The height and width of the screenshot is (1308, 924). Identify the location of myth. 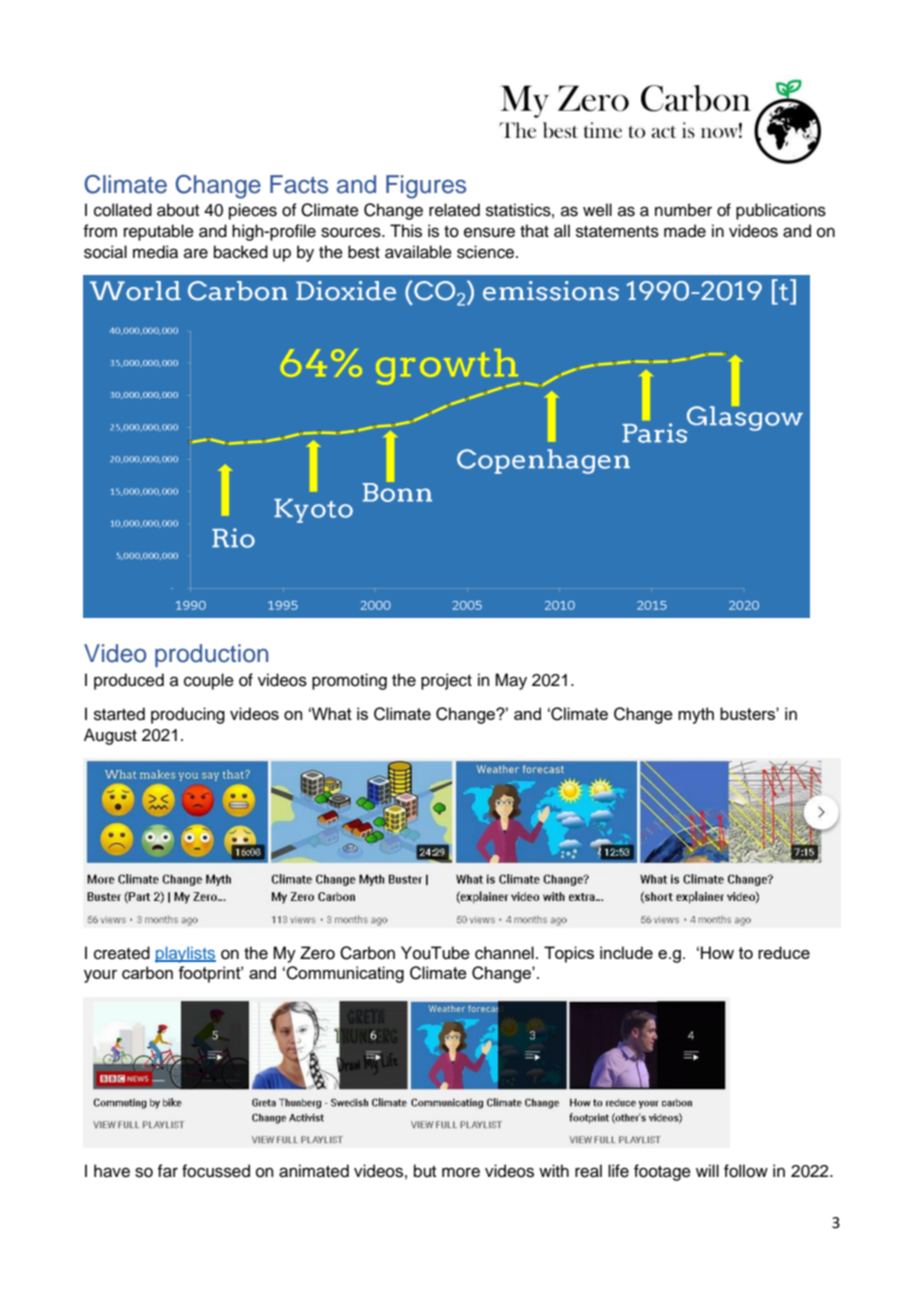
(696, 715).
